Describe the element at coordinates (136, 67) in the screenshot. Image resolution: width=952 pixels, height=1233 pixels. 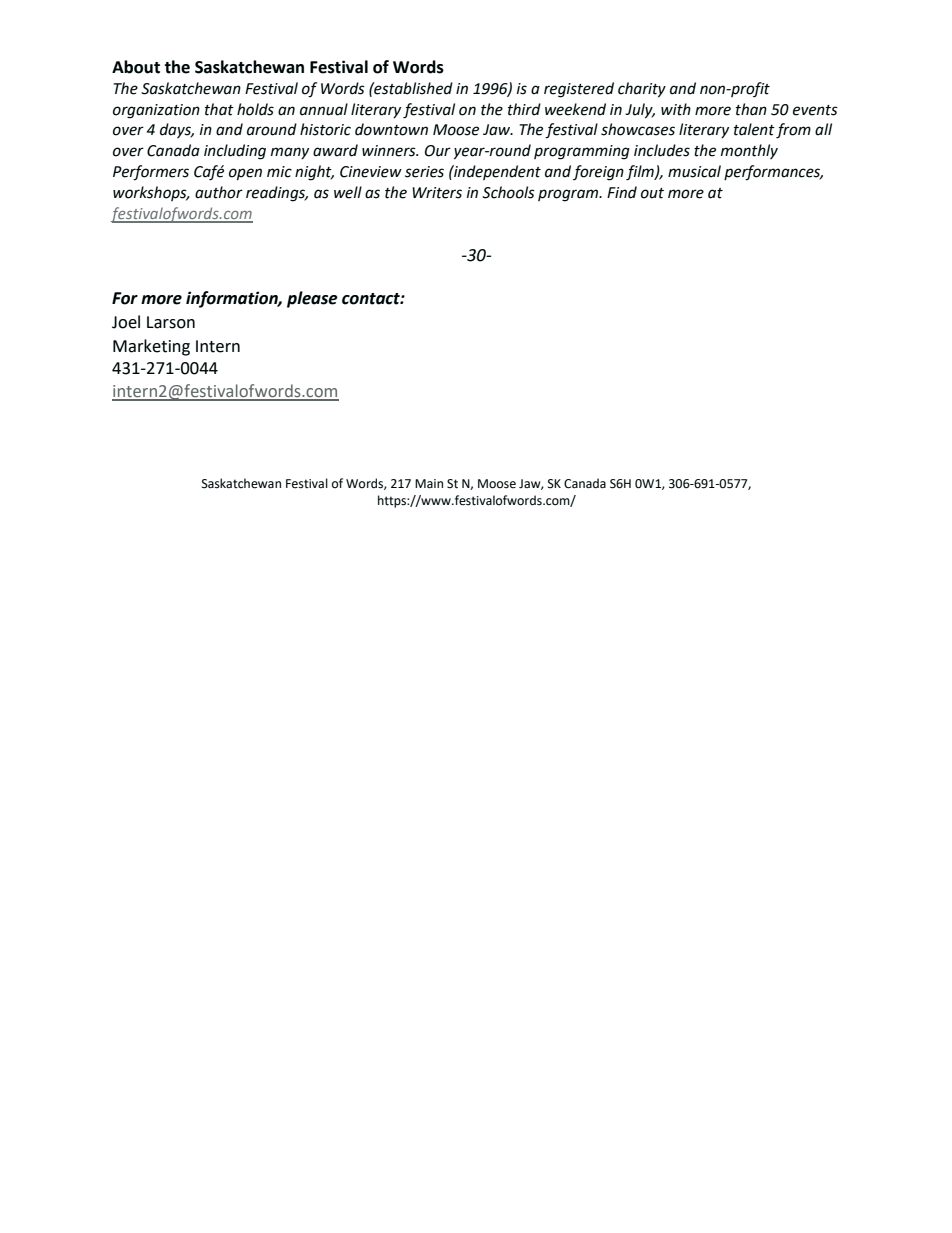
I see `About` at that location.
